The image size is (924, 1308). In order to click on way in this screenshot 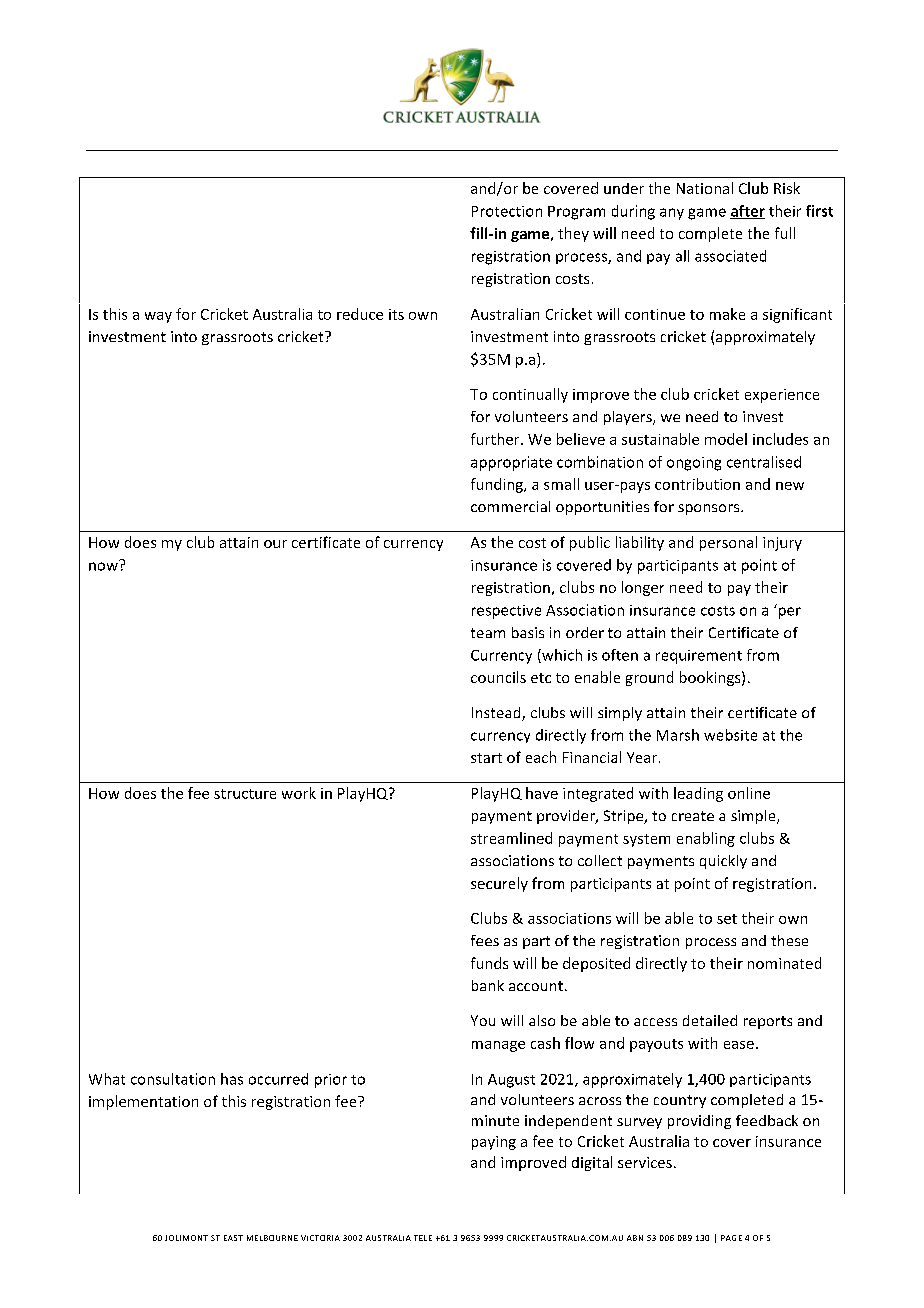, I will do `click(158, 317)`.
